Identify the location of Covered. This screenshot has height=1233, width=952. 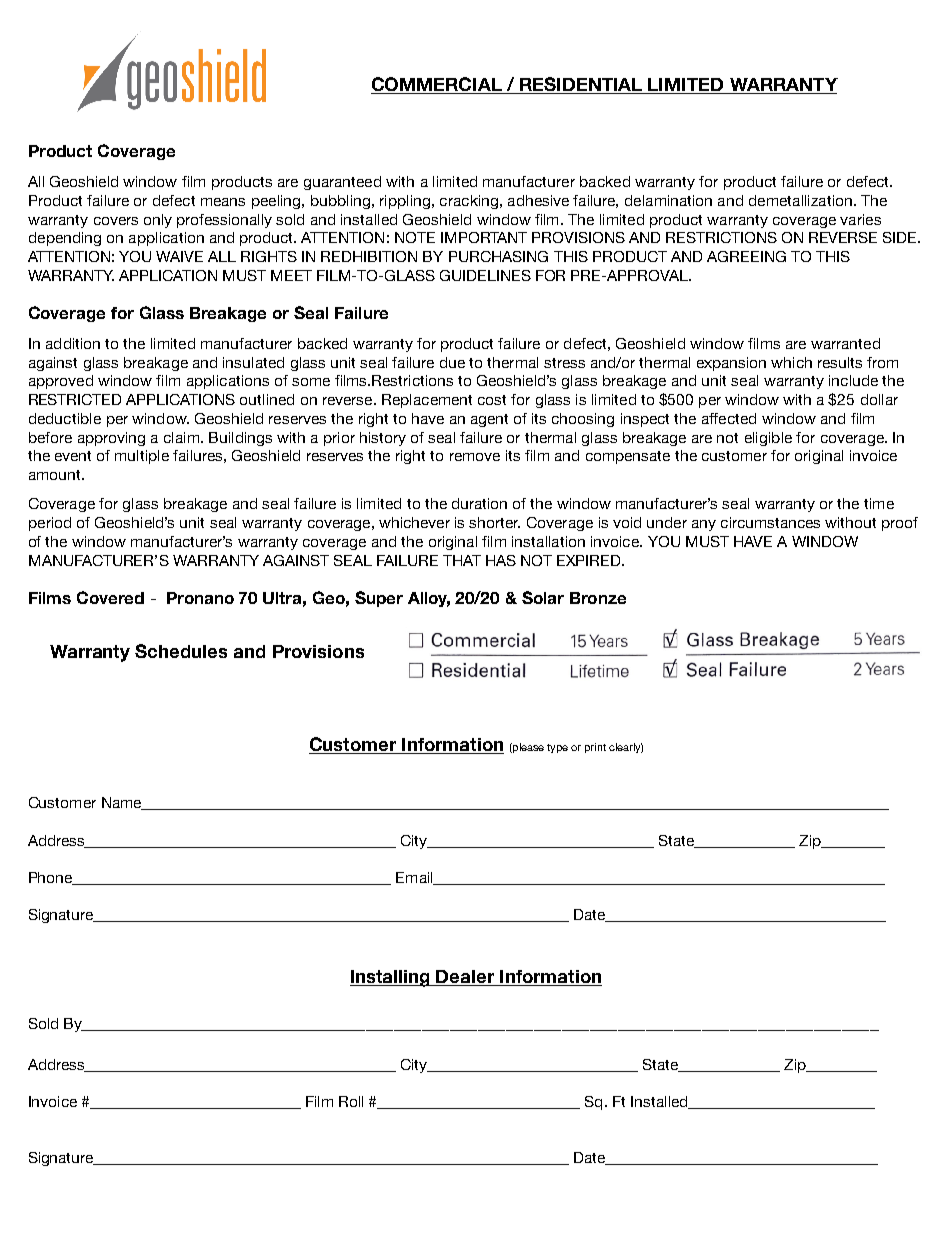
(110, 597).
